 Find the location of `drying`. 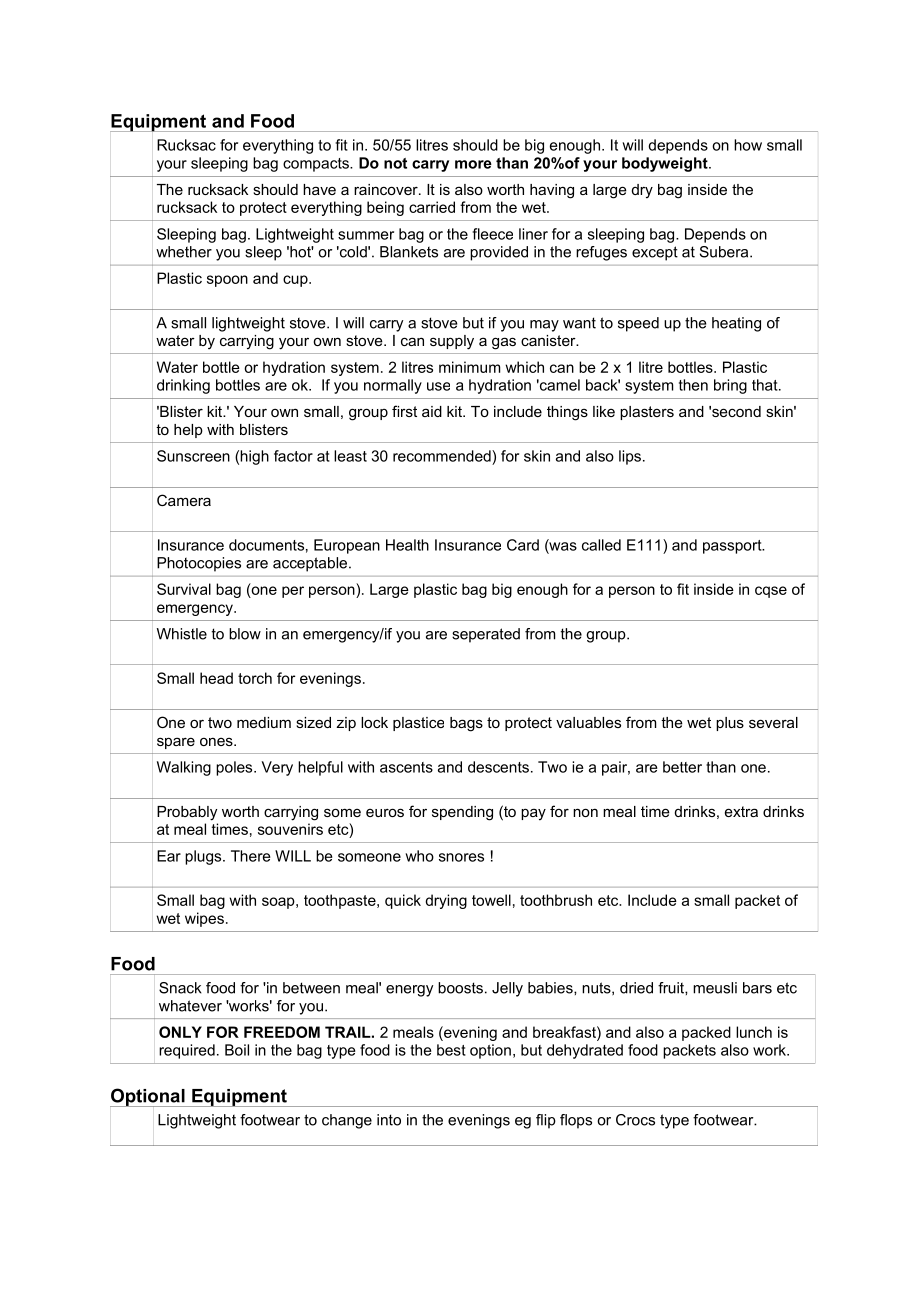

drying is located at coordinates (446, 901).
